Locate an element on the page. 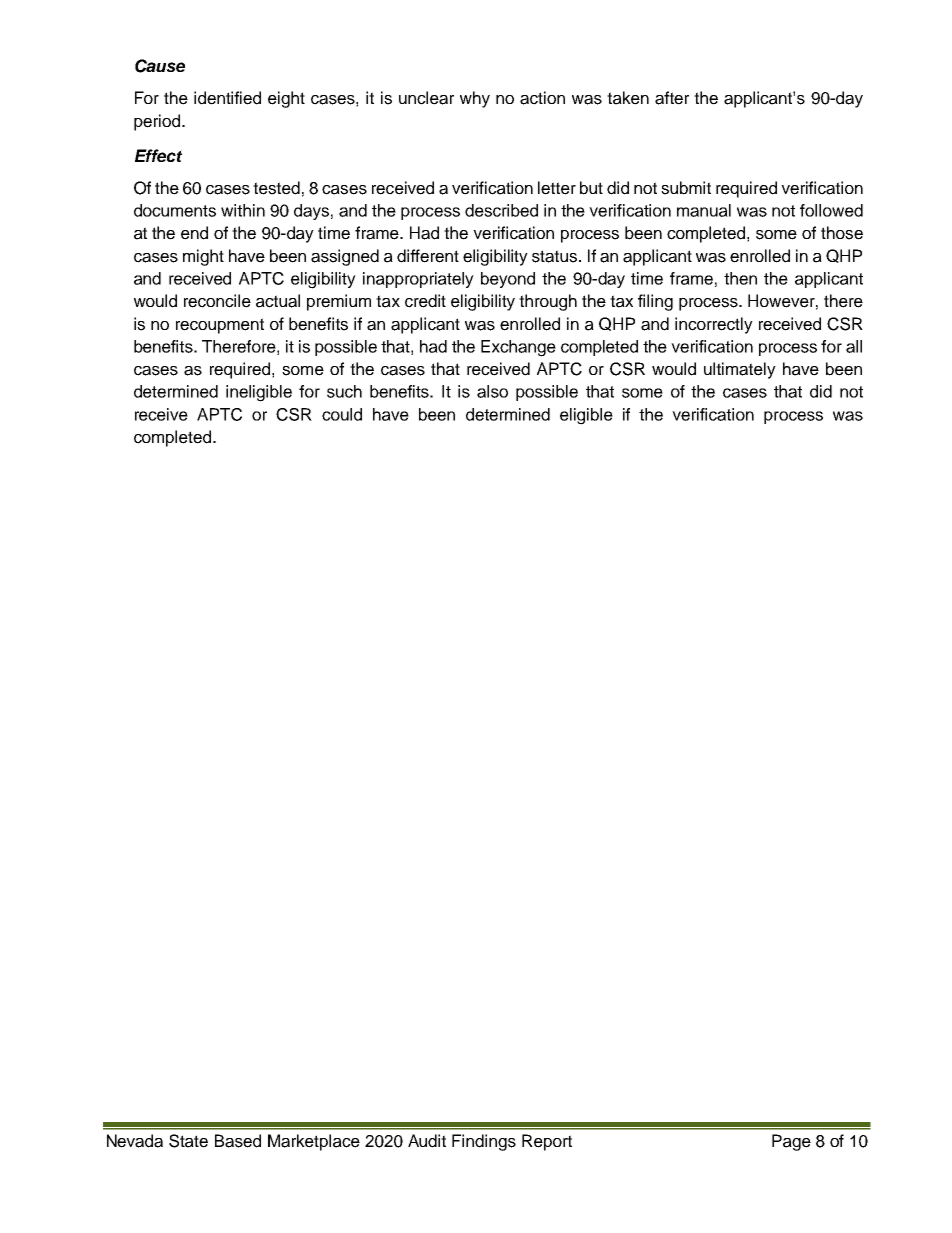  Findings is located at coordinates (484, 1142).
